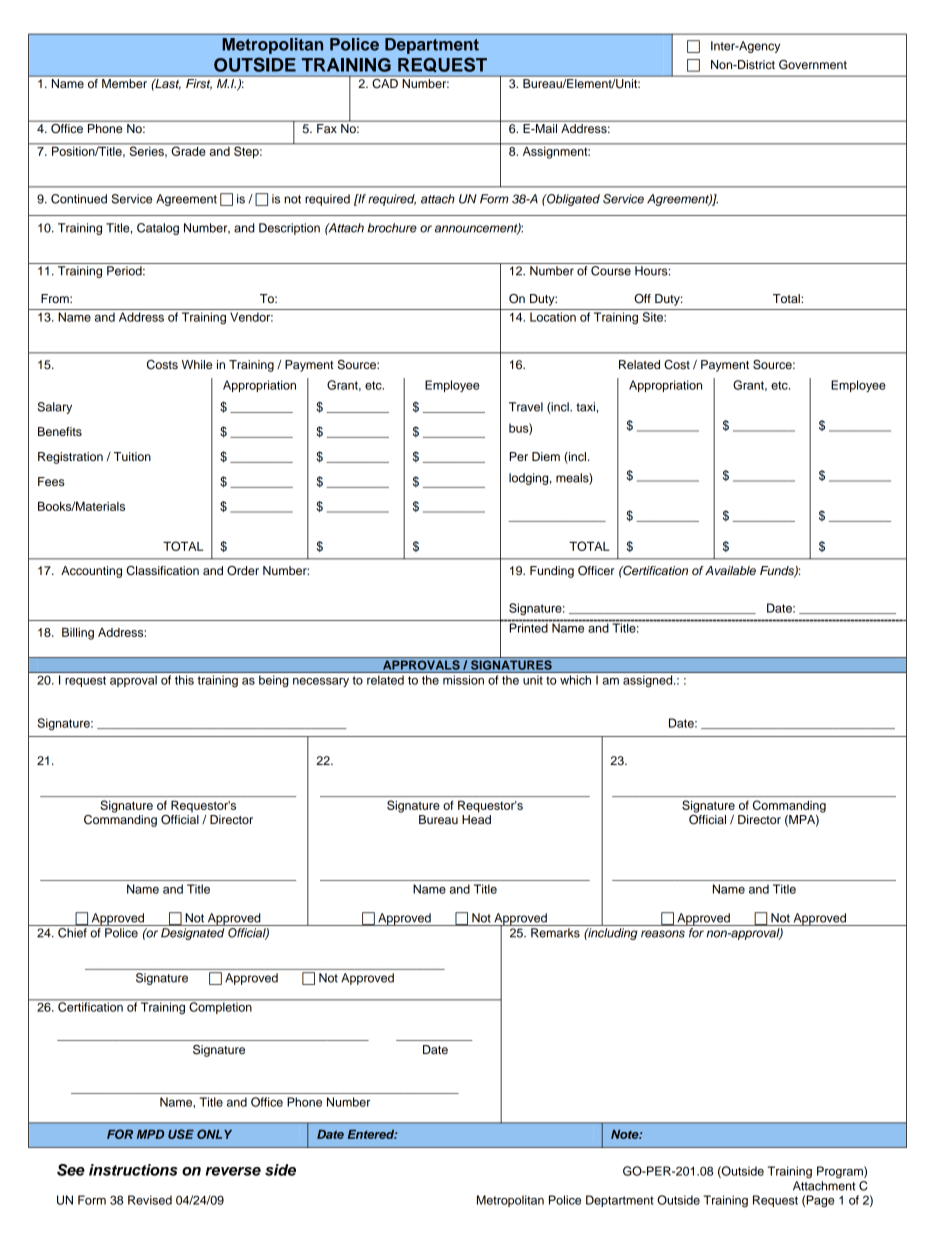 This image has width=952, height=1233. What do you see at coordinates (124, 83) in the image?
I see `Member` at bounding box center [124, 83].
